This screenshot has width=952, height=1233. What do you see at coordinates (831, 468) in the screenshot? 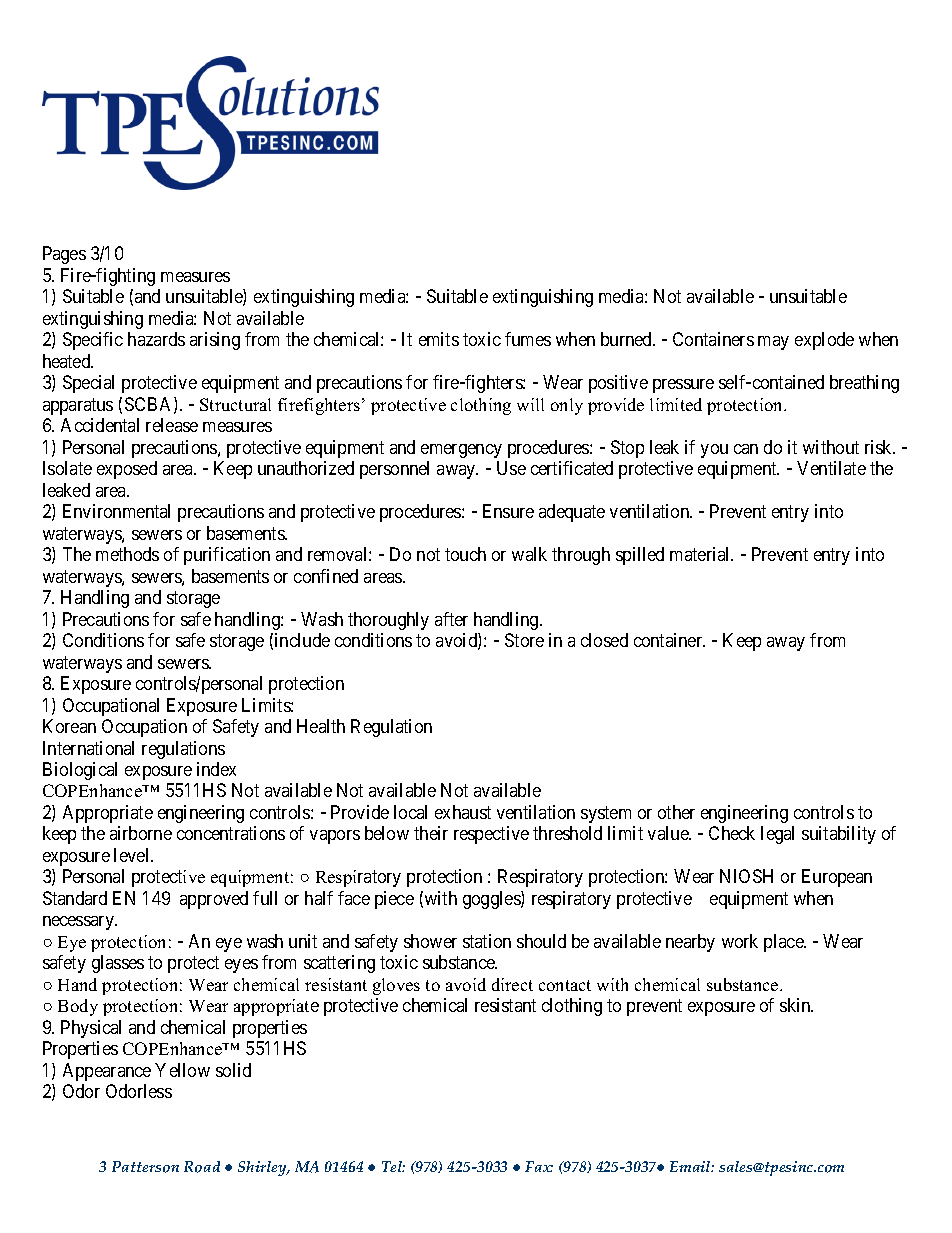
I see `Ventilate` at bounding box center [831, 468].
